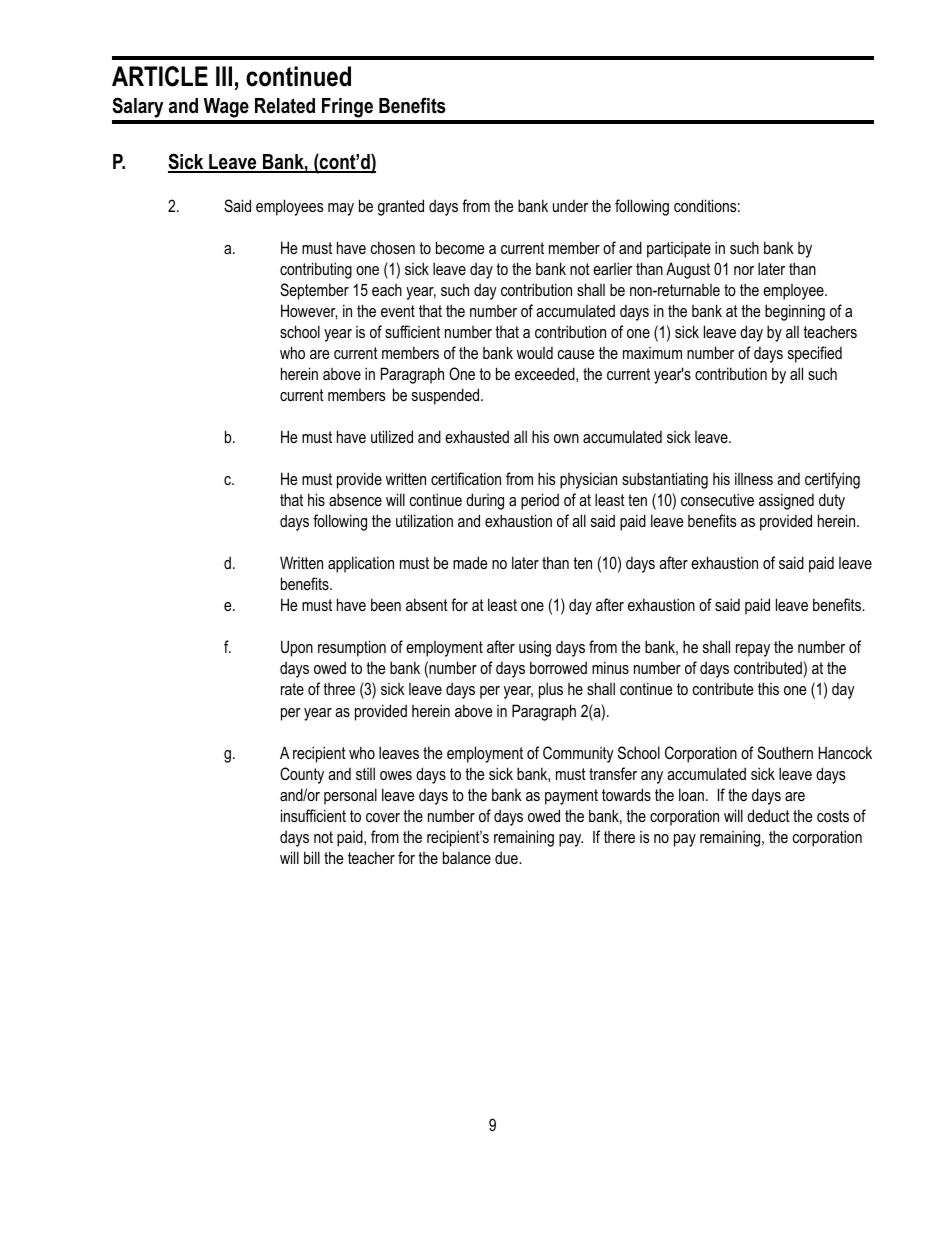  What do you see at coordinates (312, 857) in the screenshot?
I see `bill` at bounding box center [312, 857].
